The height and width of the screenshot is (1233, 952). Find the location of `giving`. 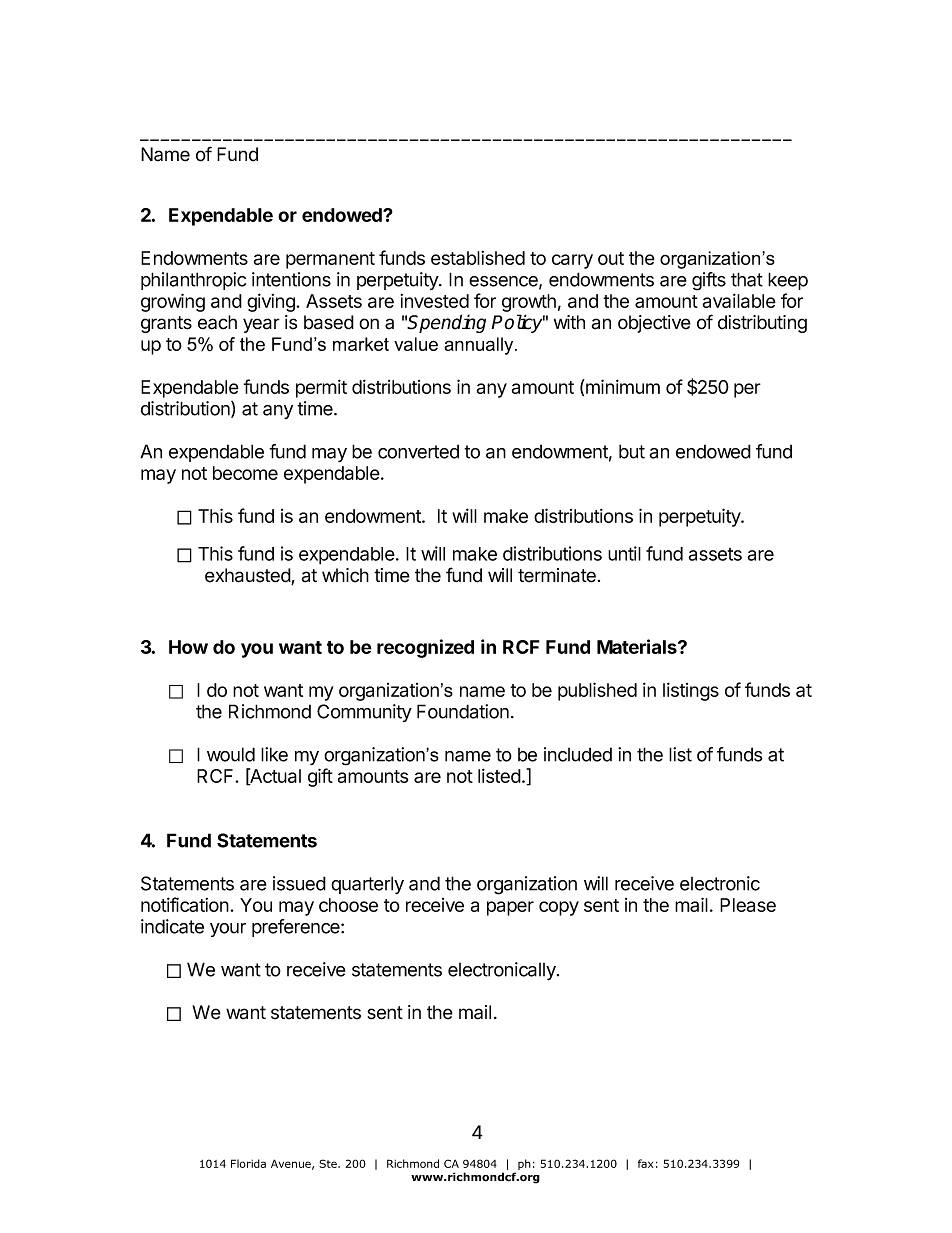

giving is located at coordinates (272, 302).
